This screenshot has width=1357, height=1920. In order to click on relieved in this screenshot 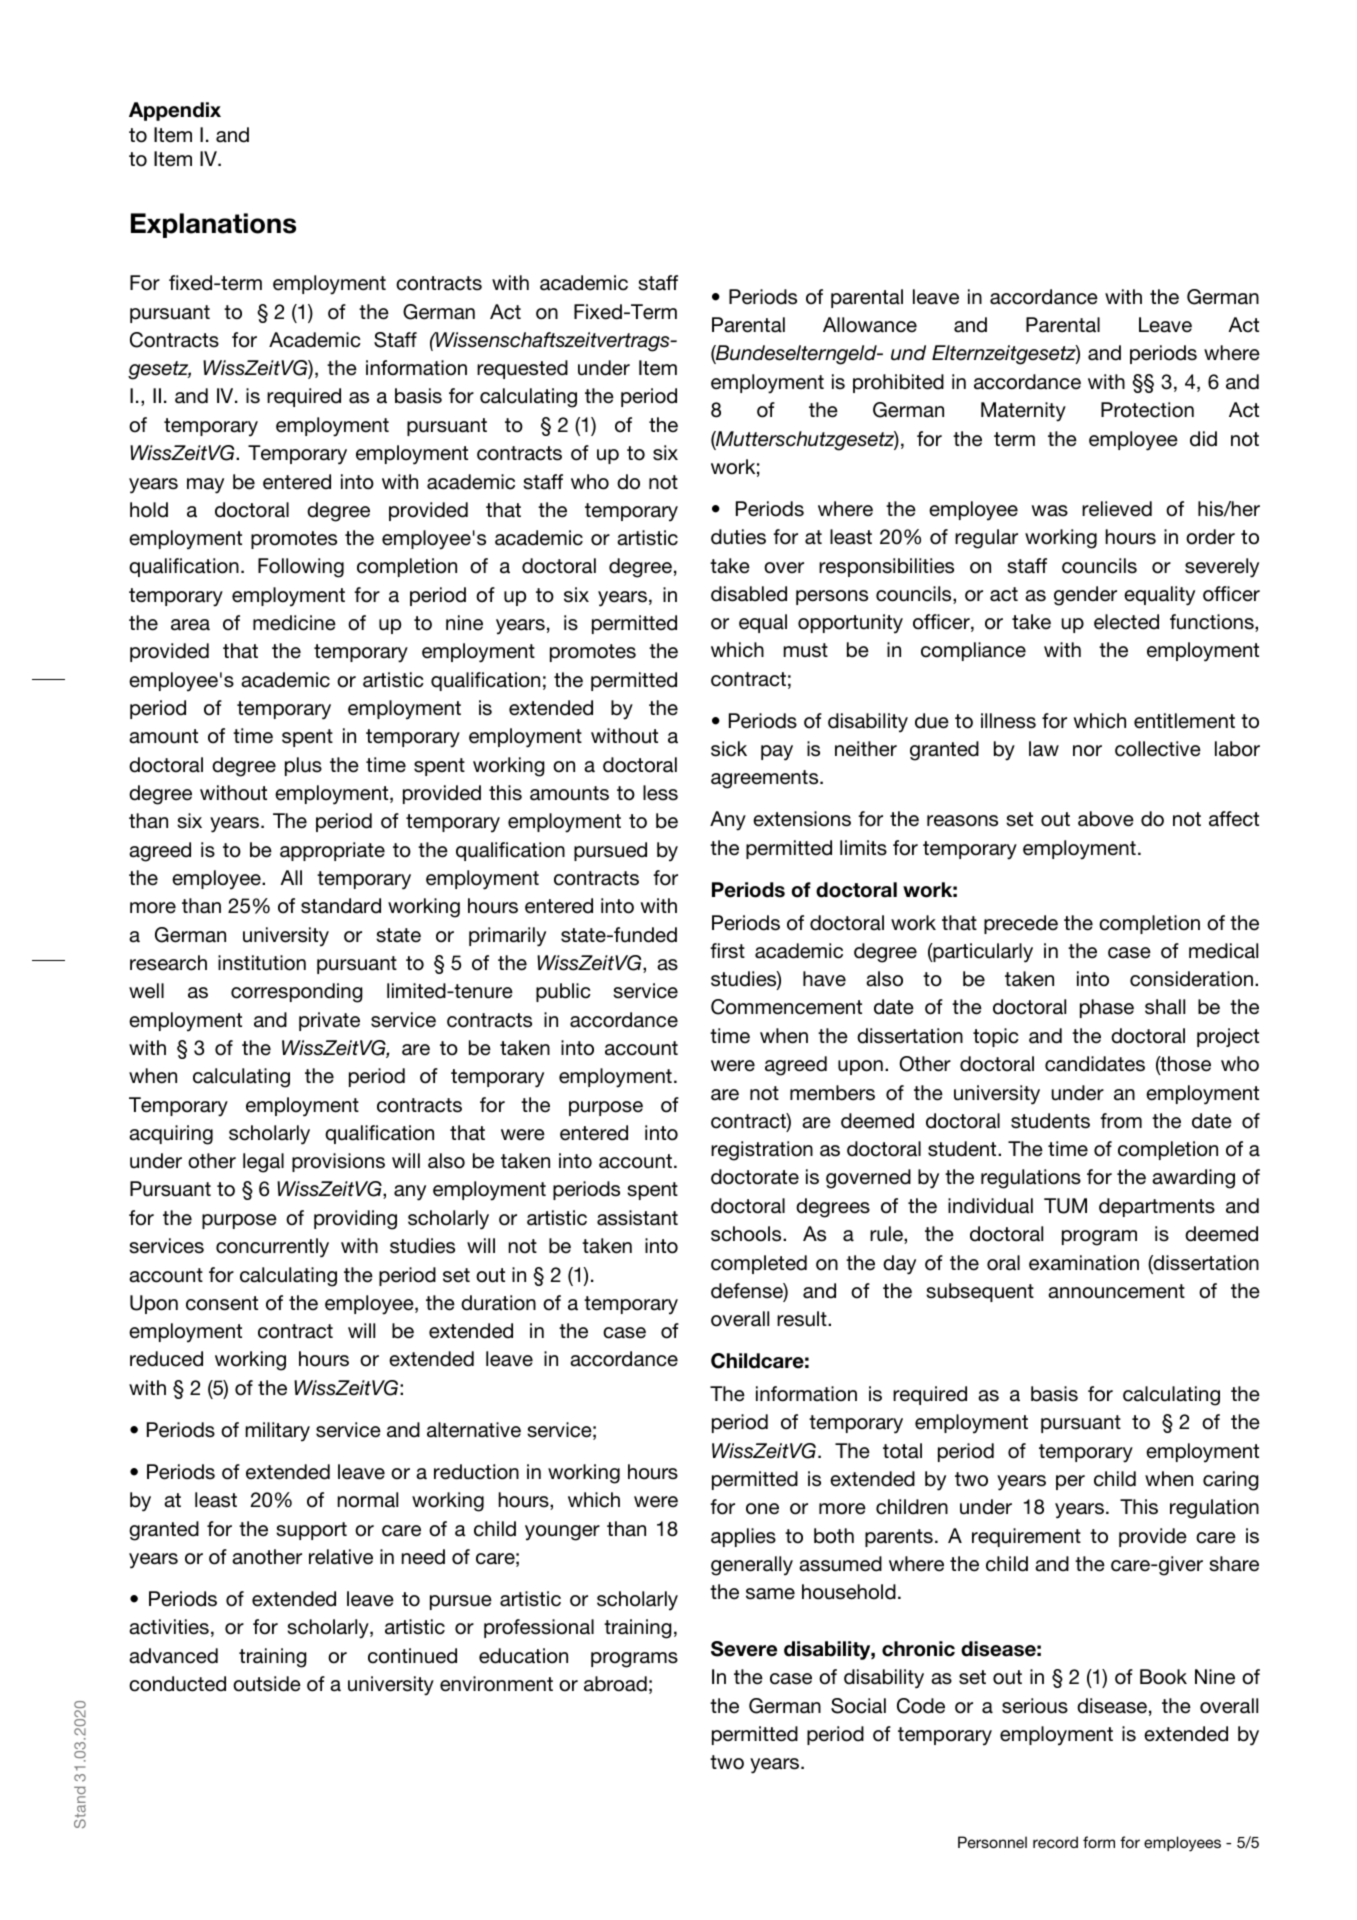, I will do `click(1117, 509)`.
